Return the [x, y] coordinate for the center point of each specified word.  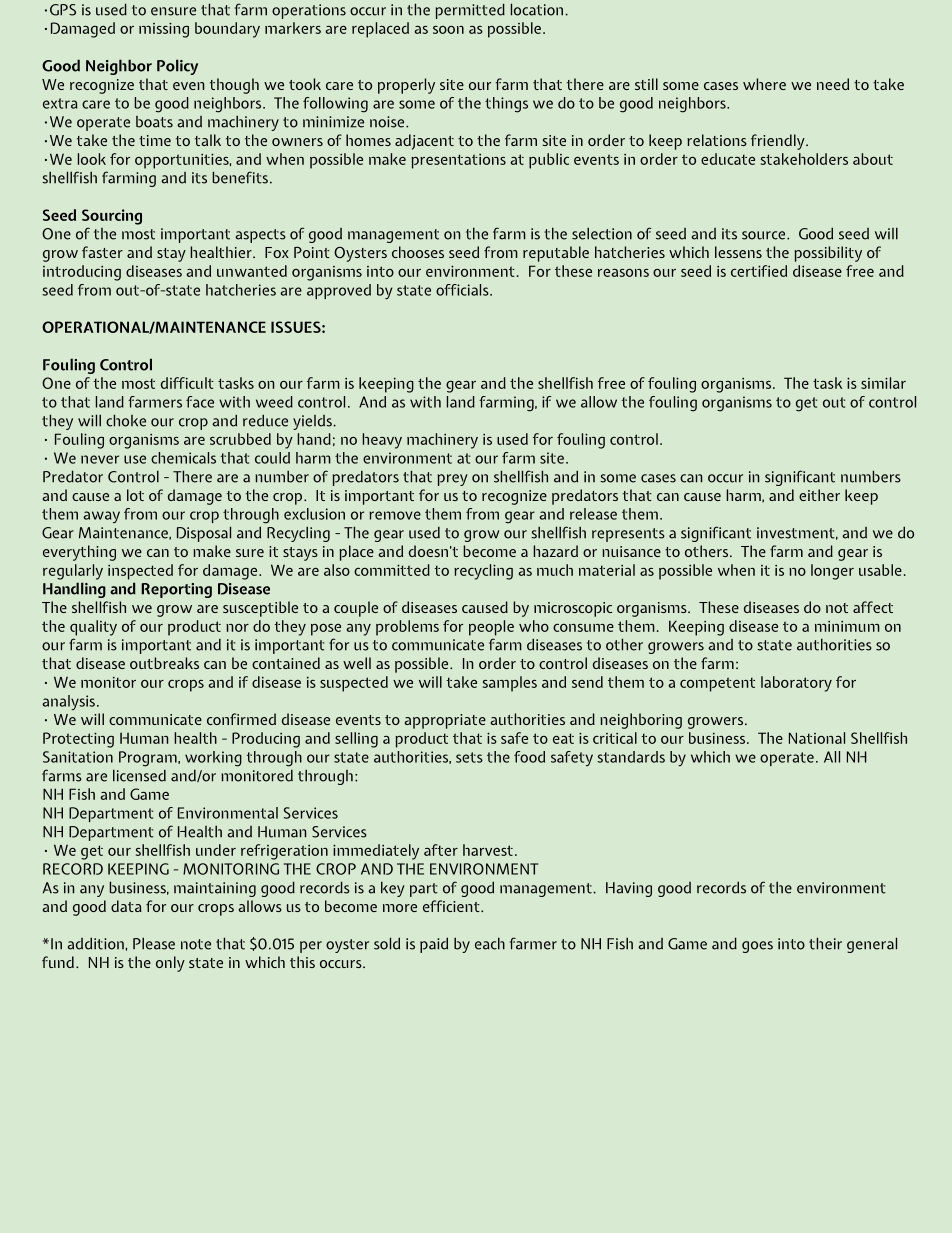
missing [164, 30]
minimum [847, 626]
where [764, 84]
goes [757, 947]
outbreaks [164, 663]
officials [463, 290]
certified [759, 271]
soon [448, 30]
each [490, 943]
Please [154, 943]
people [491, 628]
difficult [187, 383]
